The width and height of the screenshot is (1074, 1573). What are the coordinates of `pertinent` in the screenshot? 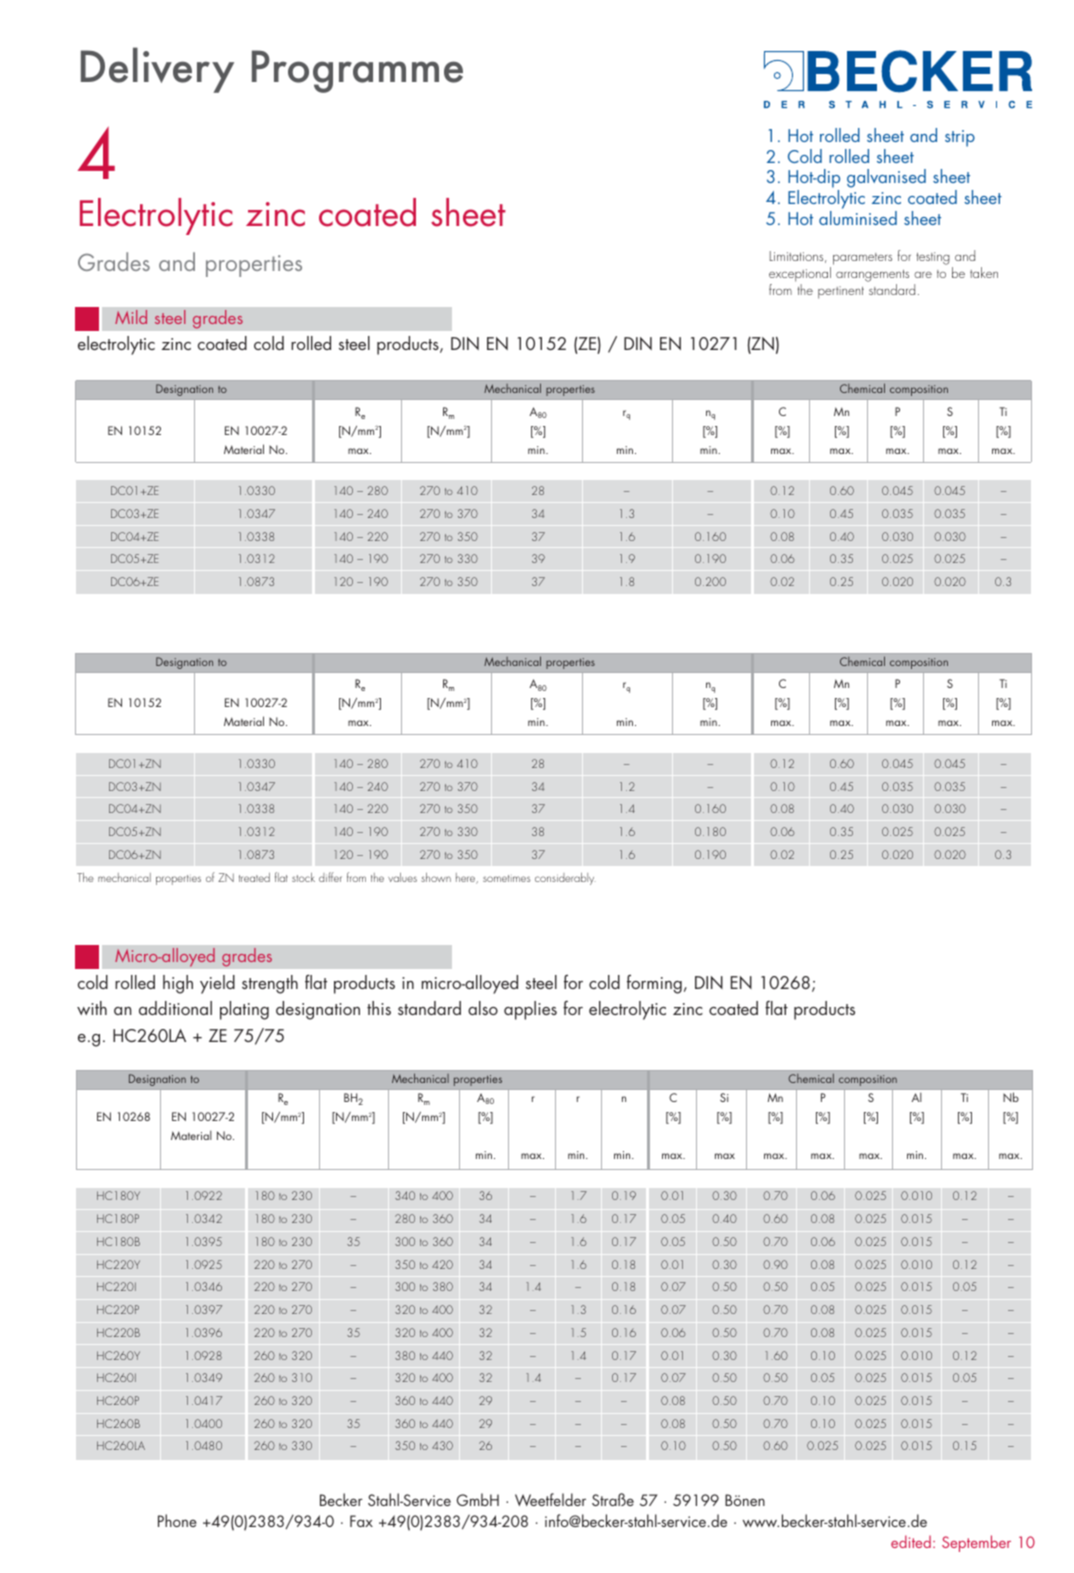 It's located at (841, 292).
